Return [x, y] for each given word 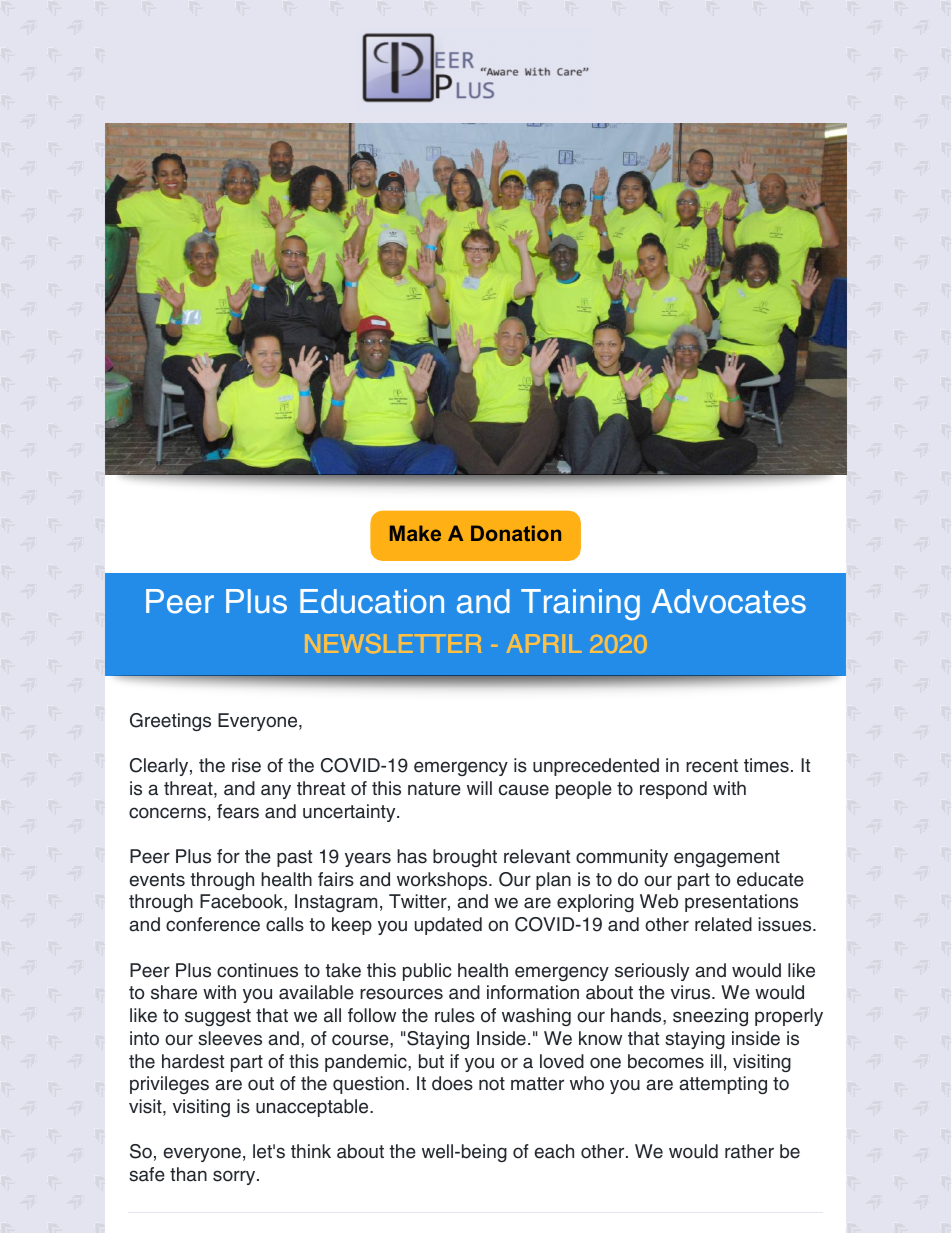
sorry [235, 1177]
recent [712, 766]
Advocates [728, 601]
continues [257, 970]
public [427, 972]
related [723, 924]
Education [372, 601]
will [479, 788]
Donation [516, 533]
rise [246, 765]
